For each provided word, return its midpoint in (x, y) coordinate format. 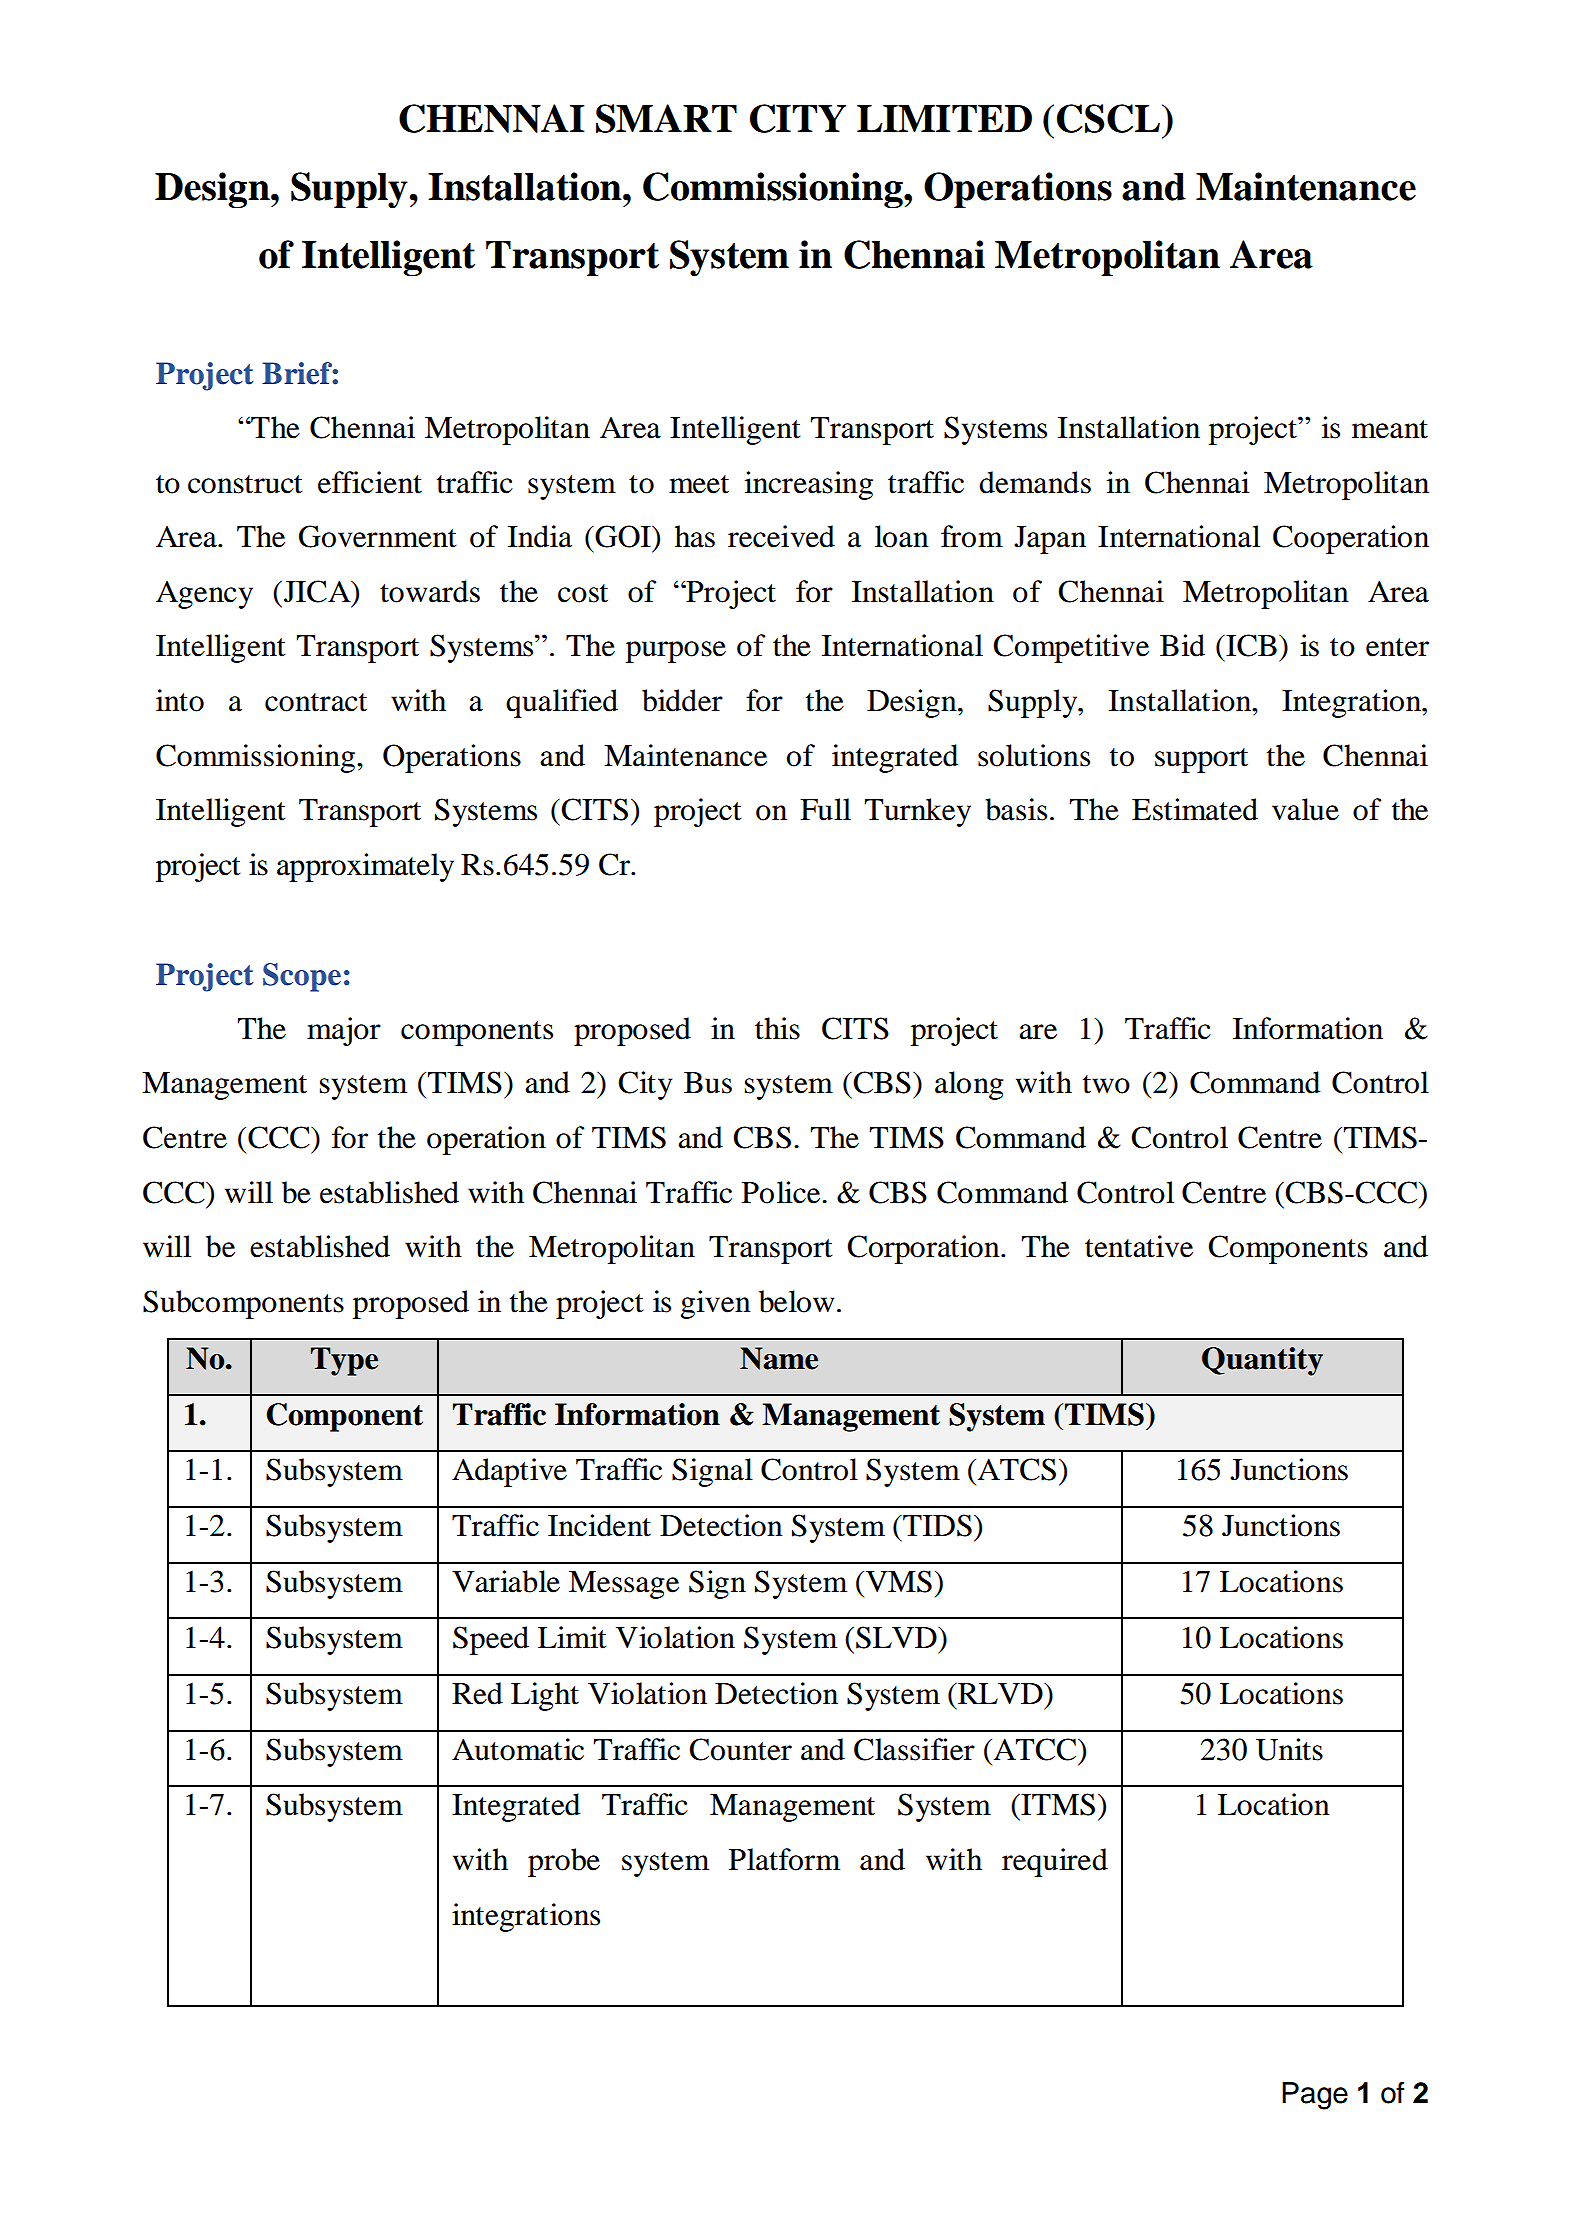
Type (344, 1361)
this (777, 1028)
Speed (491, 1640)
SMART (666, 118)
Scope (302, 977)
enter (1397, 647)
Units (1289, 1749)
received (781, 536)
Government (378, 536)
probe (564, 1862)
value (1305, 809)
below (796, 1301)
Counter (740, 1749)
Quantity (1262, 1361)
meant (1390, 429)
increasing (809, 485)
